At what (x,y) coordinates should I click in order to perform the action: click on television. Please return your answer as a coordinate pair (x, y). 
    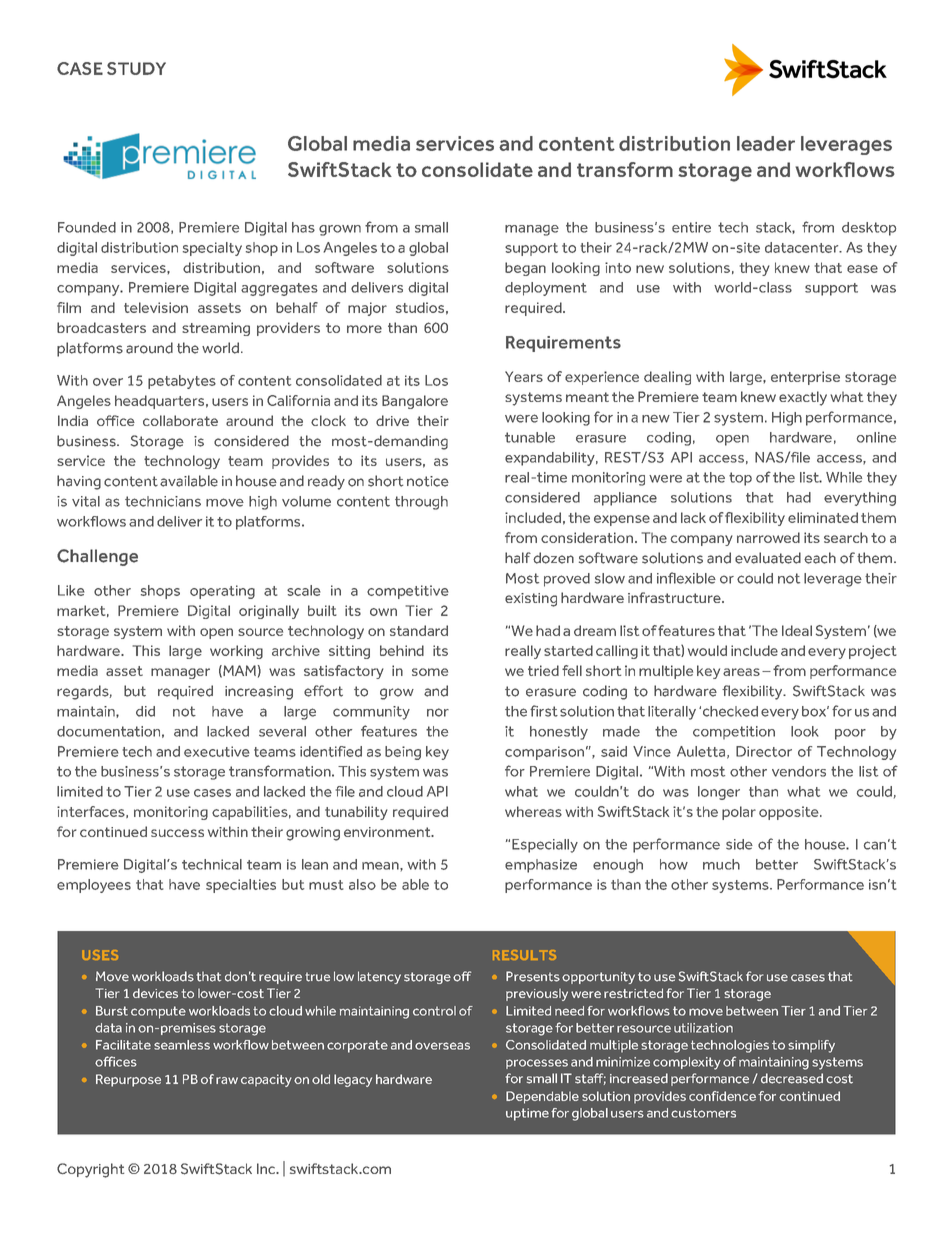
    Looking at the image, I should click on (156, 307).
